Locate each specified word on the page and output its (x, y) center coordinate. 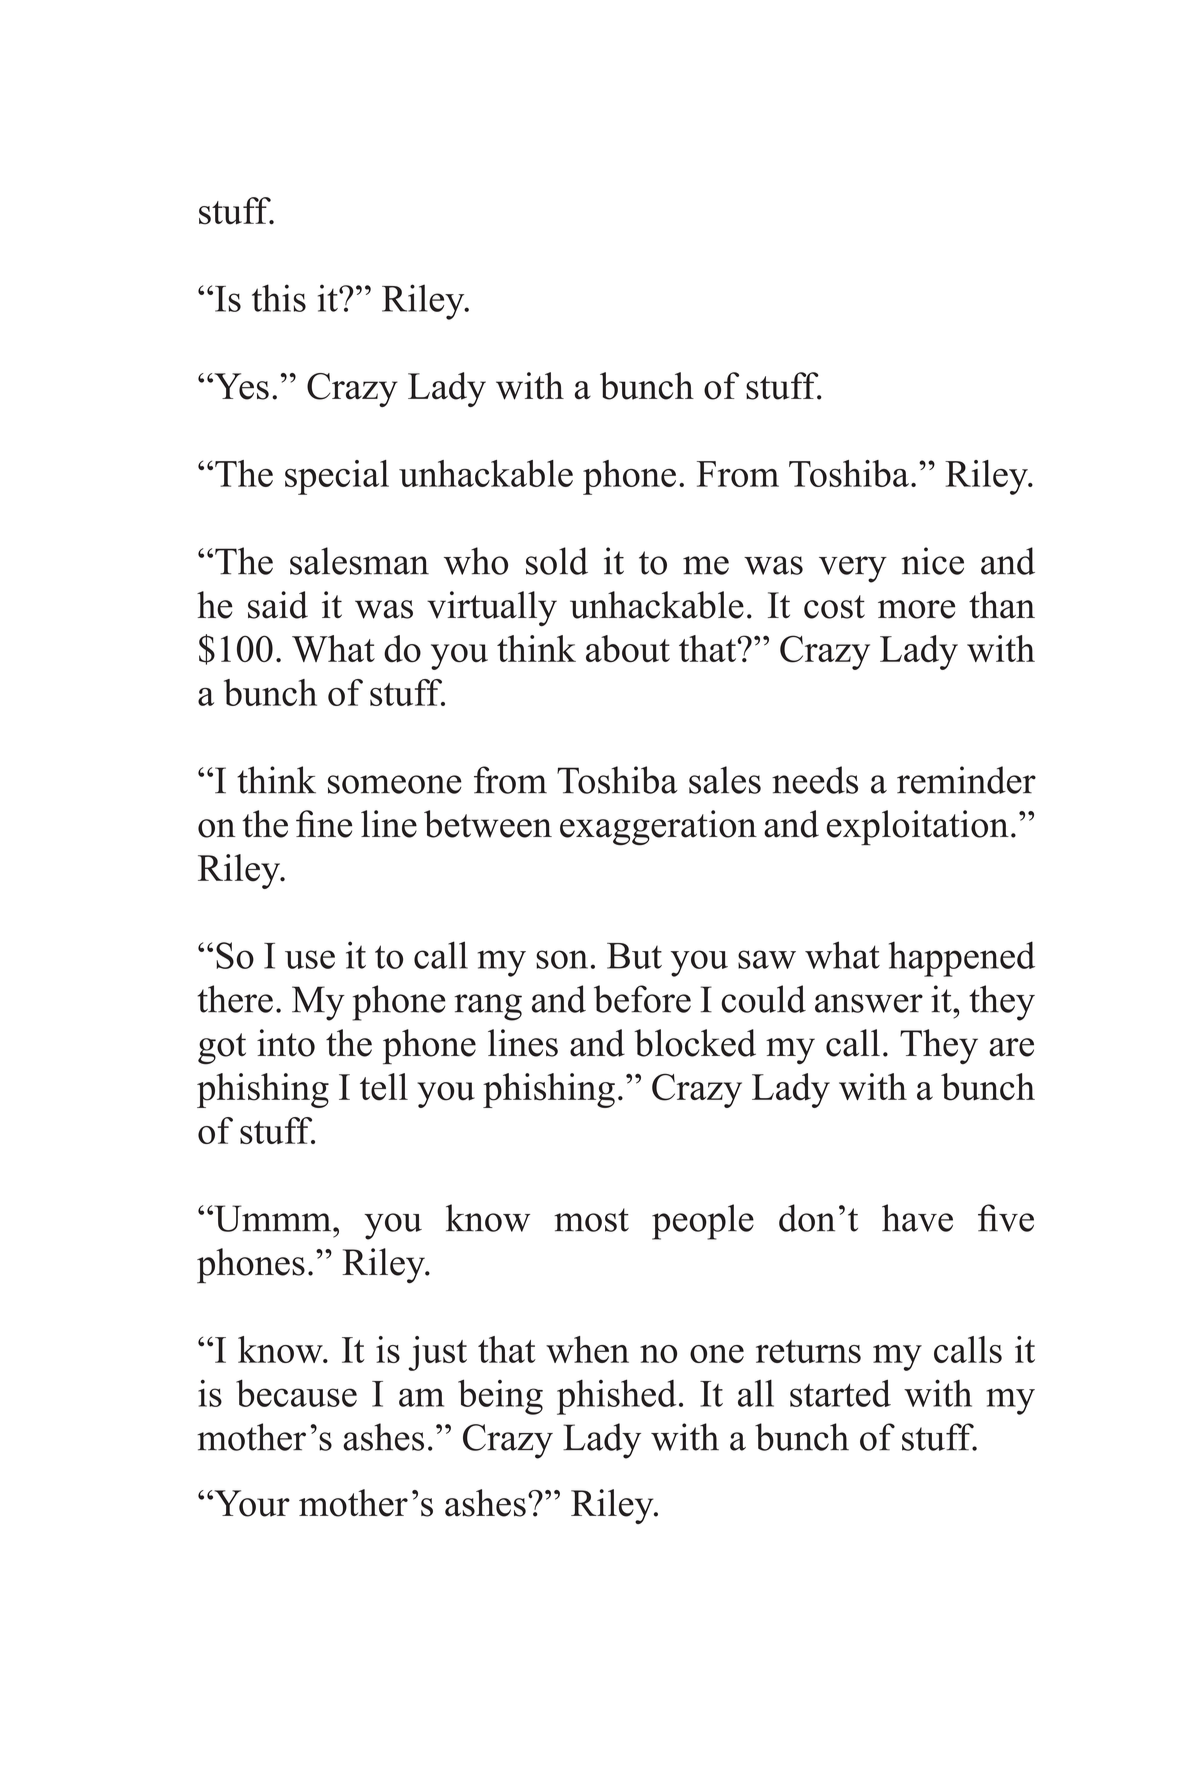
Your (251, 1503)
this (279, 298)
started (840, 1393)
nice (933, 561)
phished (617, 1397)
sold (557, 561)
